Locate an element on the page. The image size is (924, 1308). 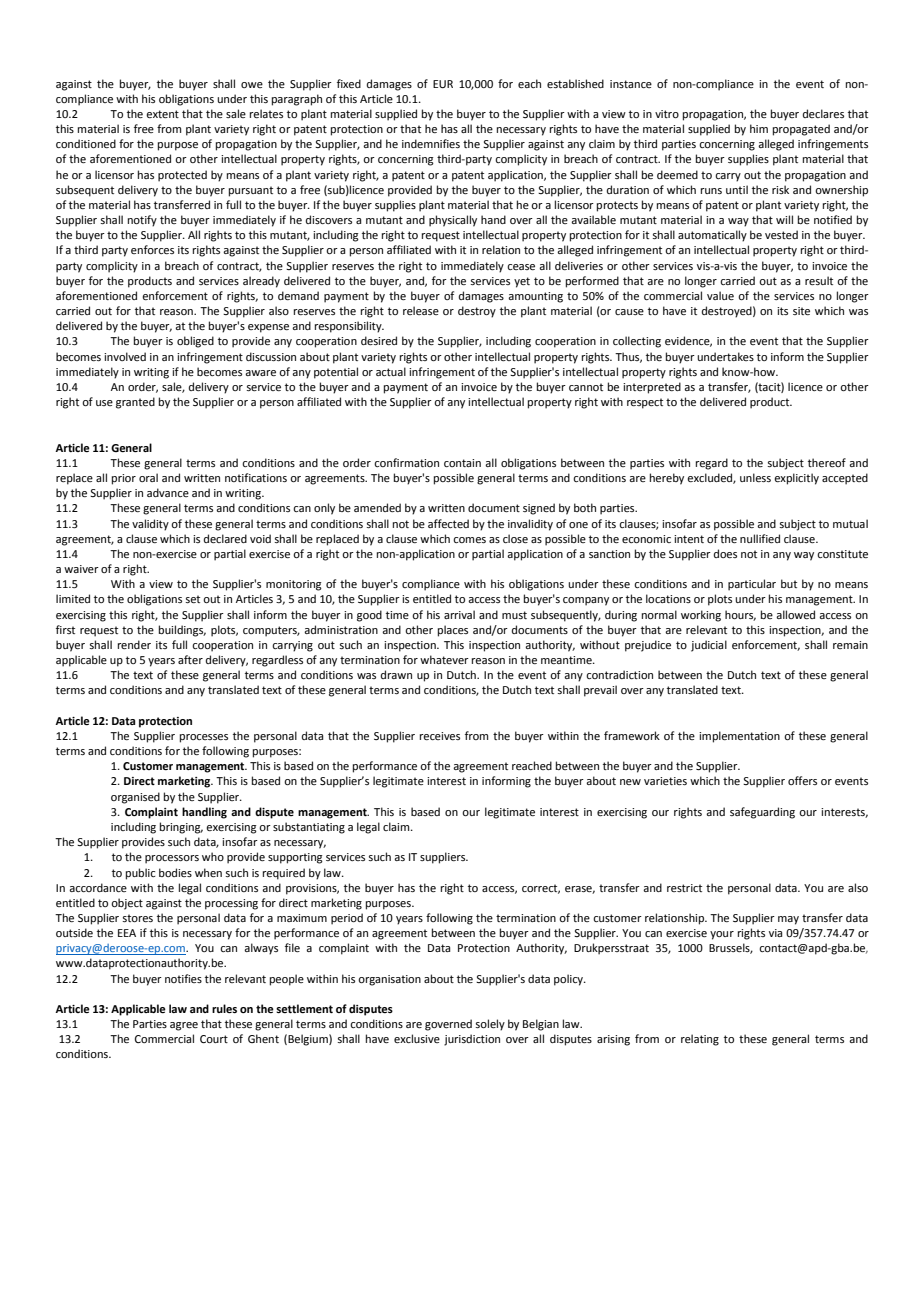
affected is located at coordinates (448, 523).
